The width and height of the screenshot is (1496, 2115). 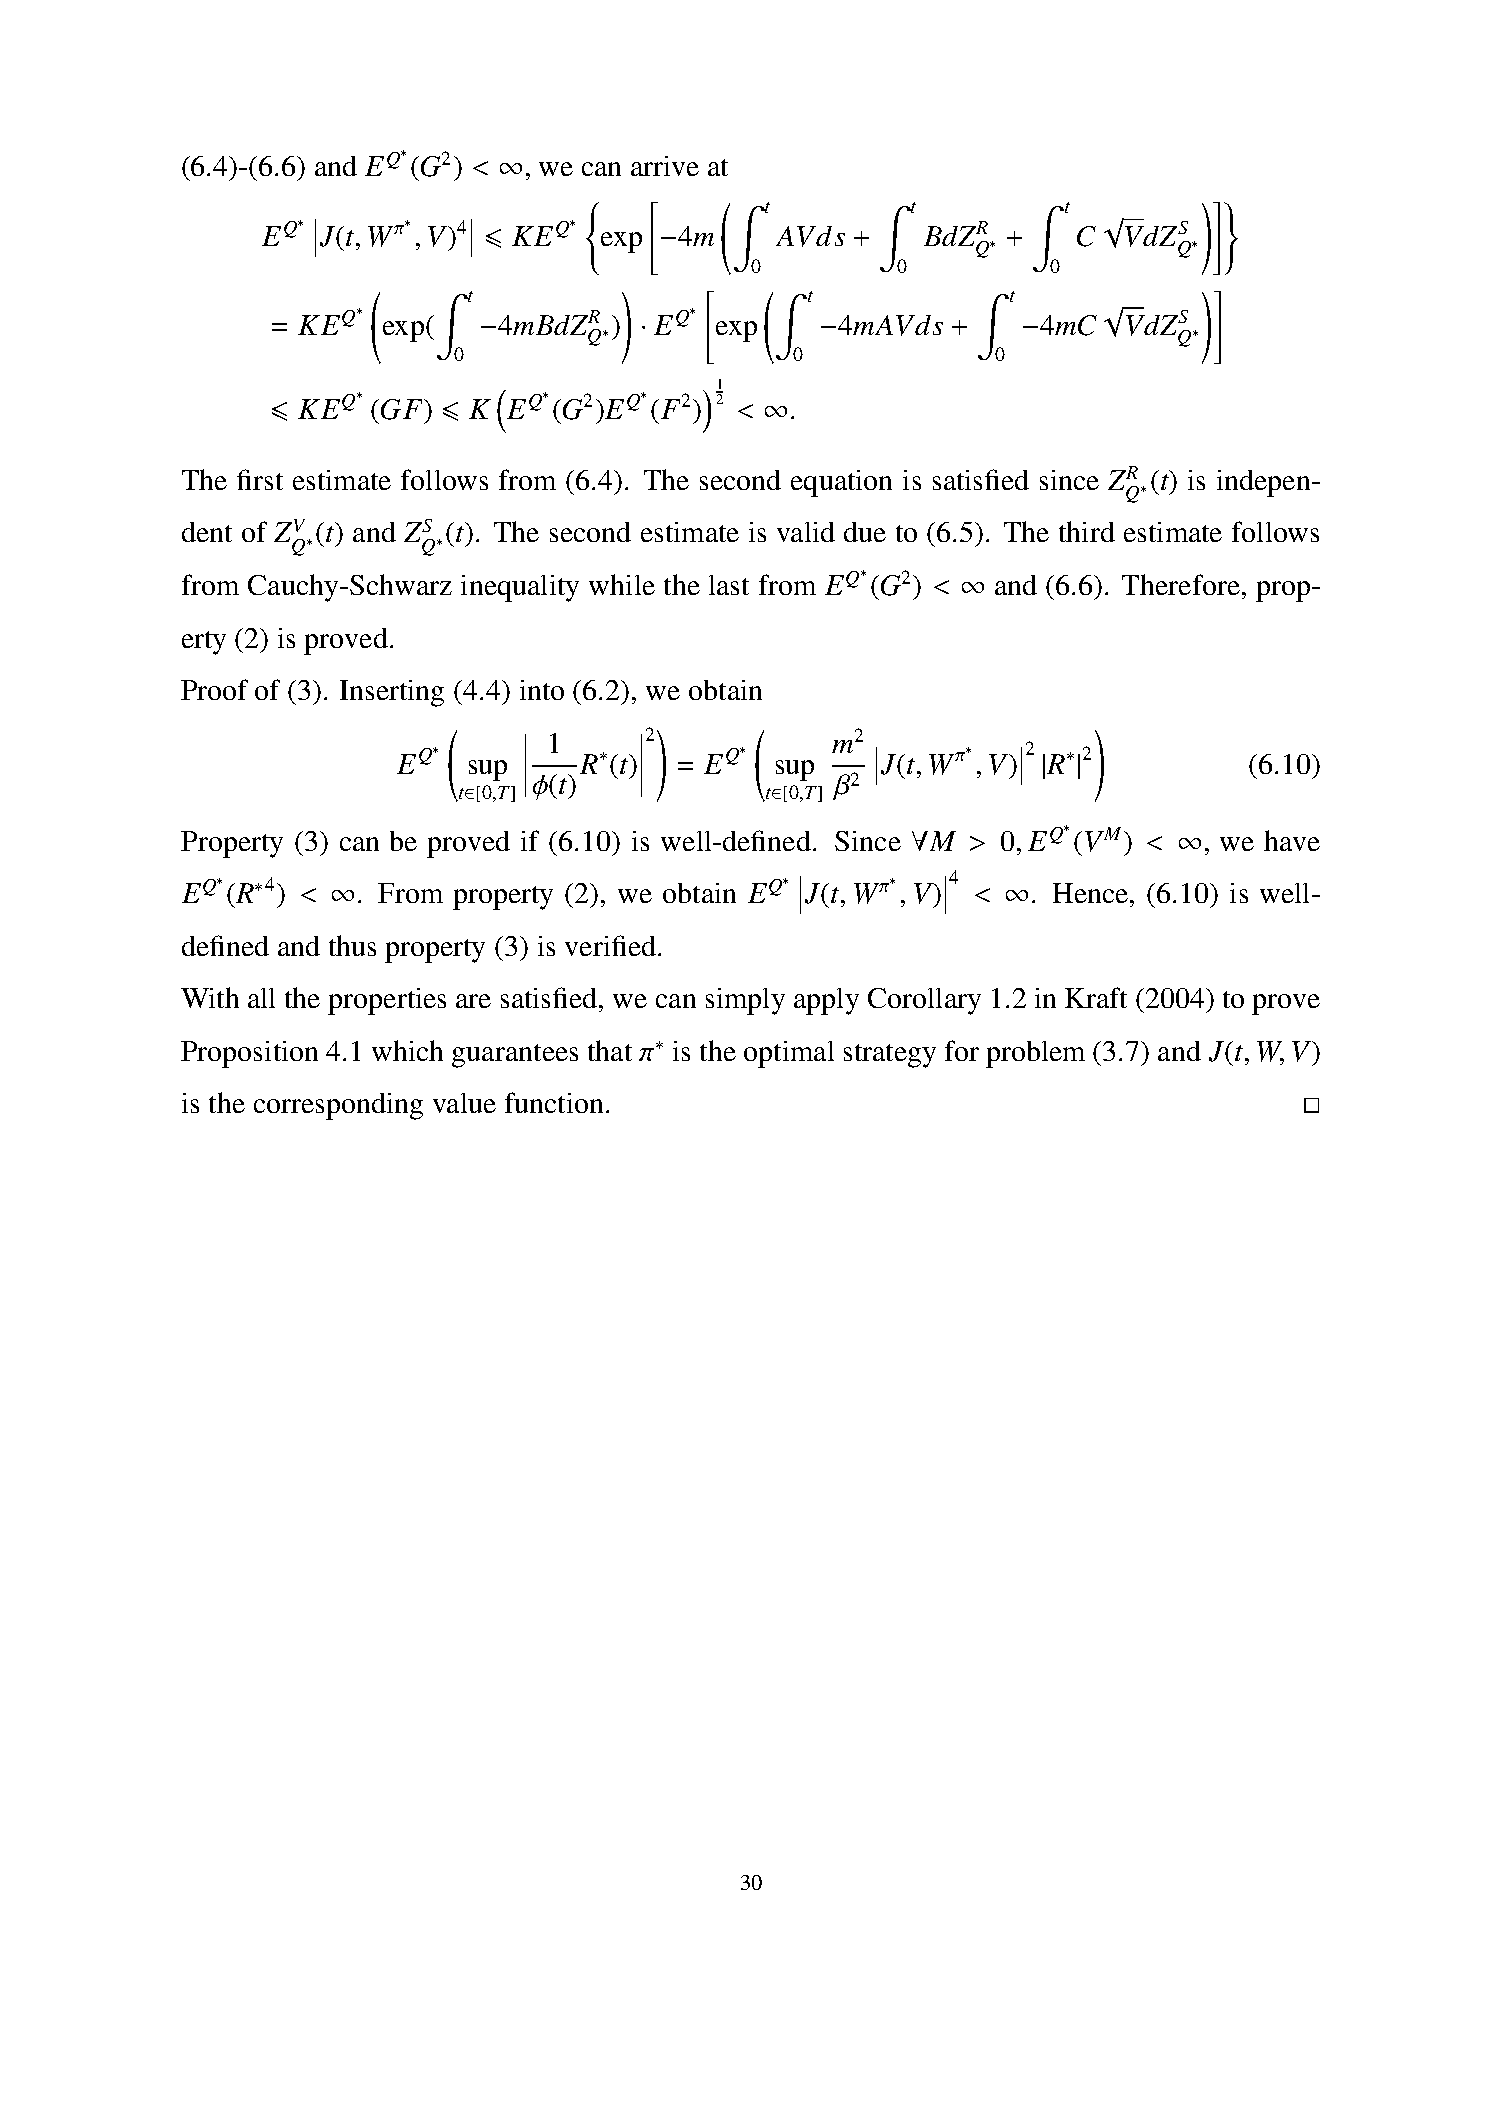 I want to click on corresponding, so click(x=338, y=1106).
